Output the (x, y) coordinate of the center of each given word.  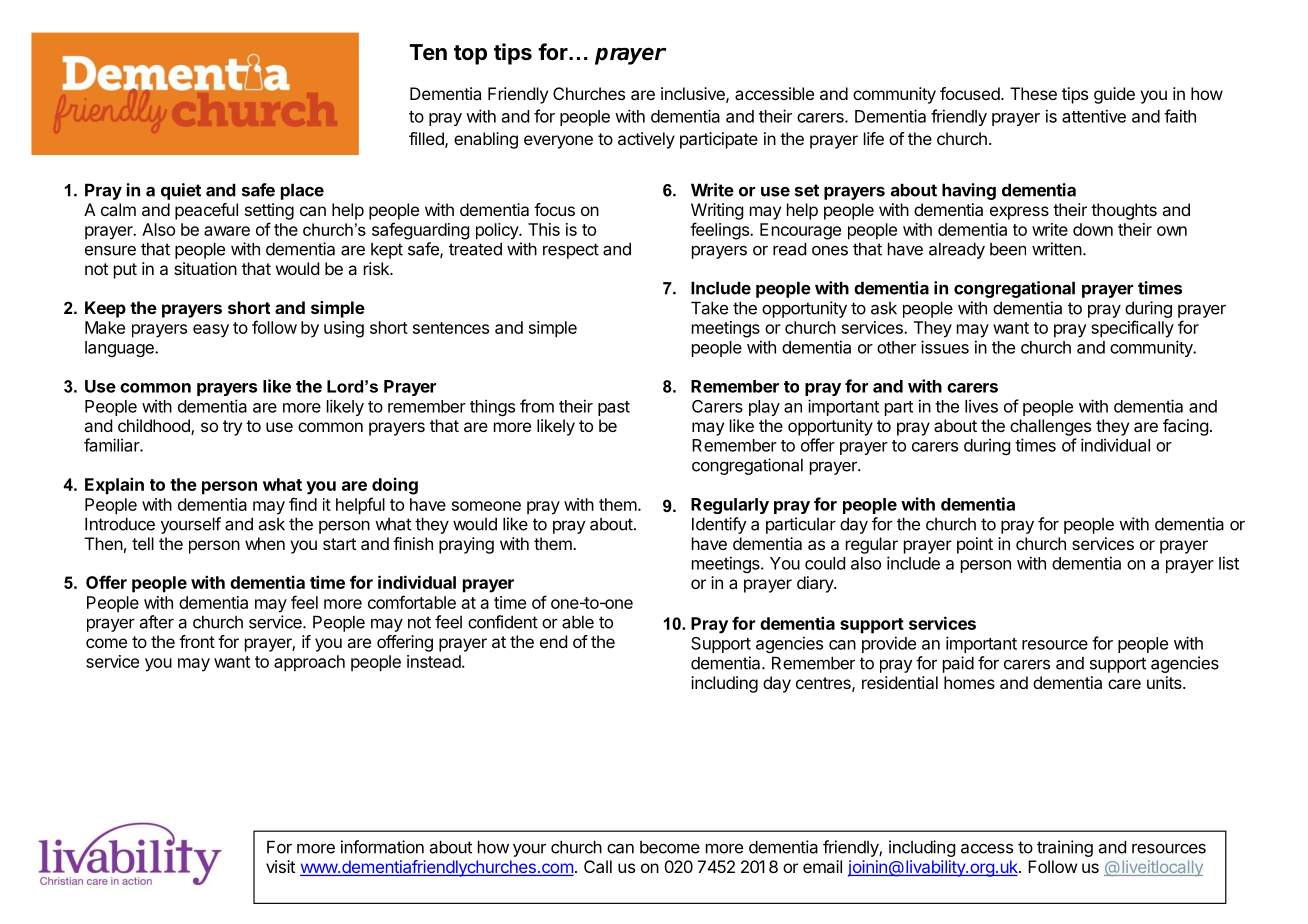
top (470, 55)
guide (1114, 95)
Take (709, 308)
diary (816, 584)
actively (646, 140)
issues (945, 347)
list (1229, 563)
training (1065, 848)
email (822, 866)
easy (211, 331)
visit (280, 866)
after (157, 622)
